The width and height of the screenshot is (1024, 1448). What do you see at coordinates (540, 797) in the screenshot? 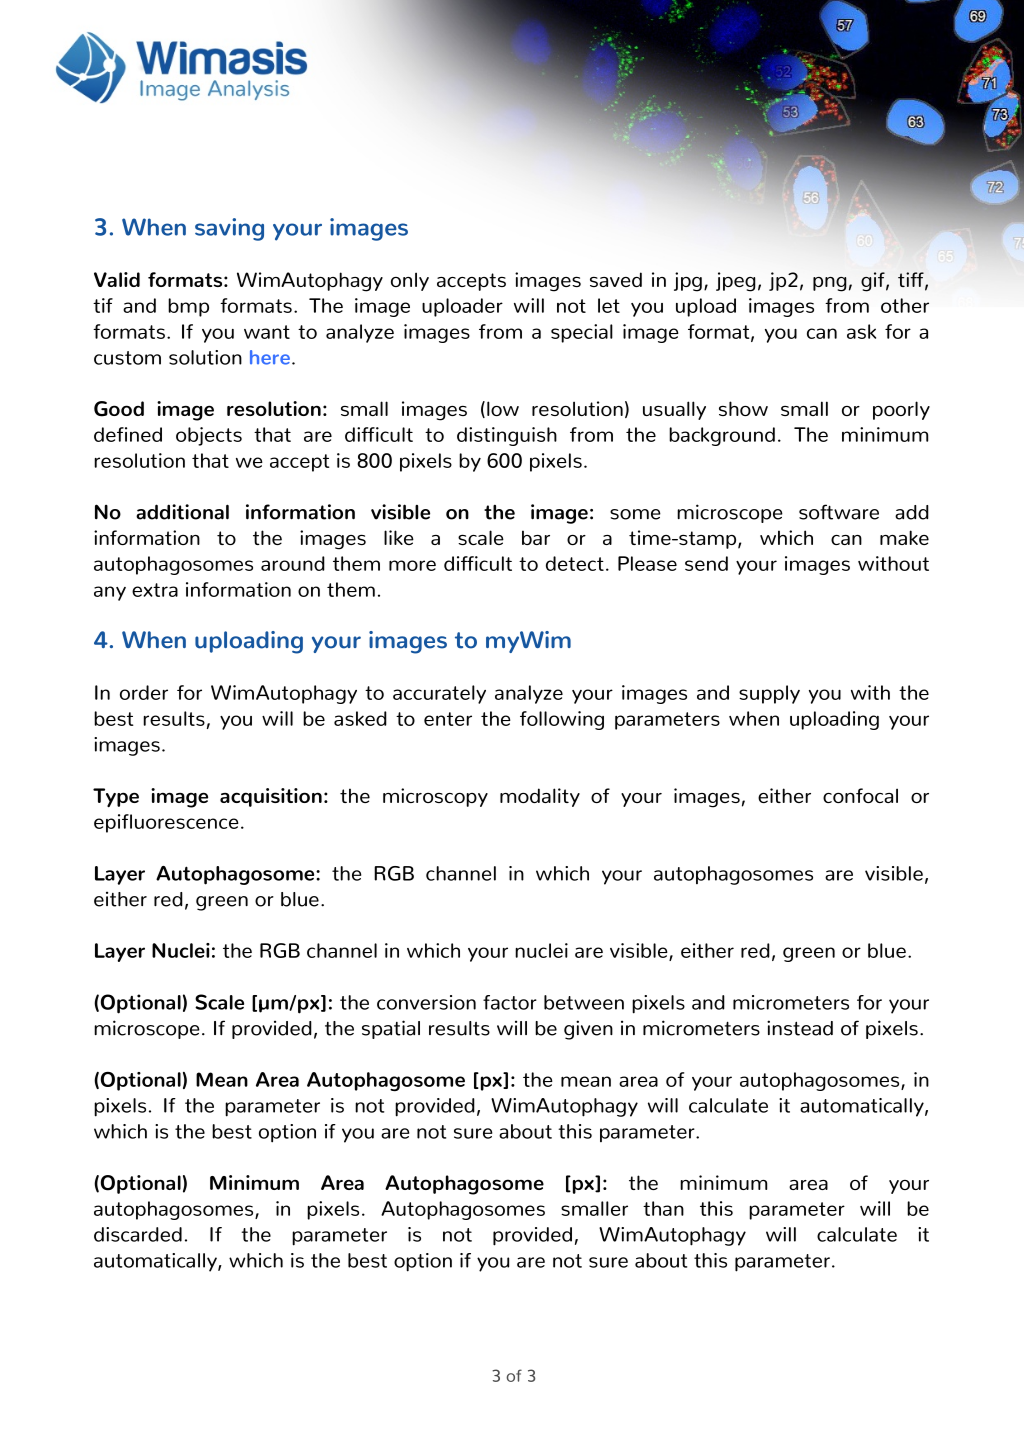
I see `modality` at bounding box center [540, 797].
